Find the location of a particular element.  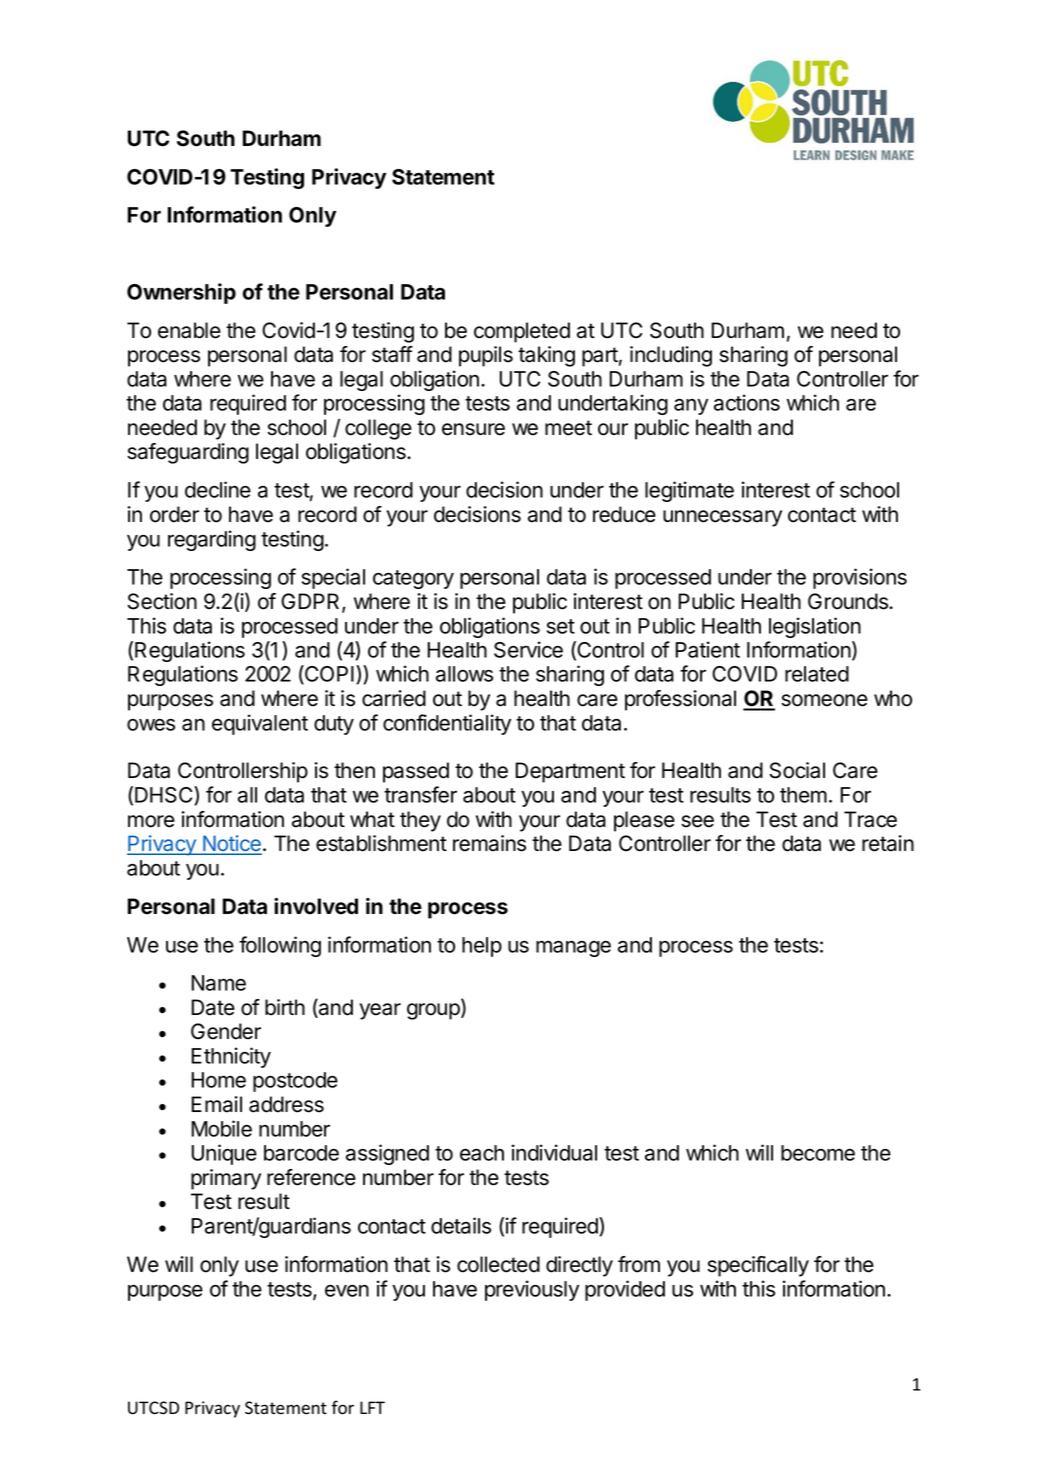

enable is located at coordinates (189, 330).
